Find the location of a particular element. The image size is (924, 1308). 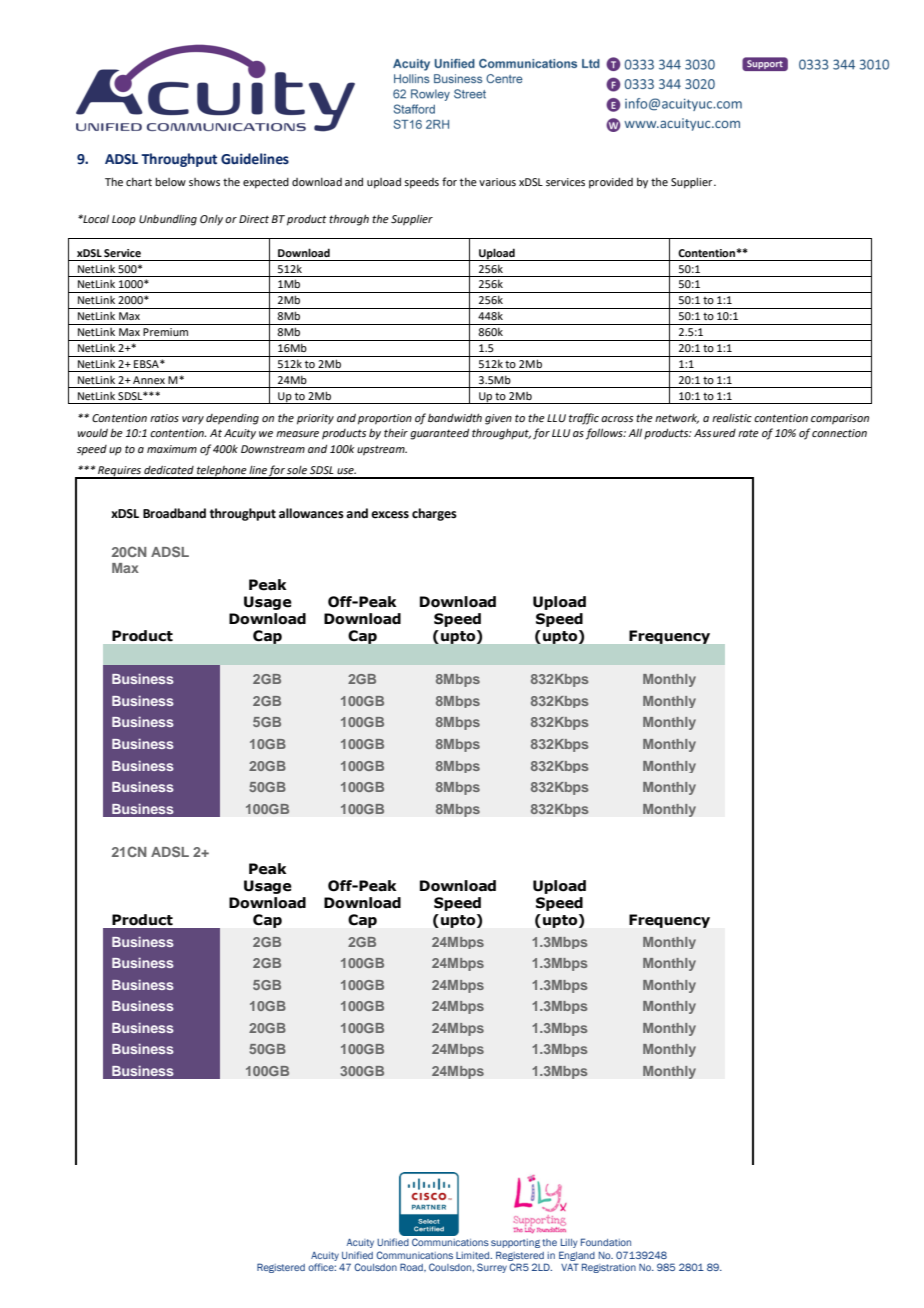

supporting is located at coordinates (515, 1243).
